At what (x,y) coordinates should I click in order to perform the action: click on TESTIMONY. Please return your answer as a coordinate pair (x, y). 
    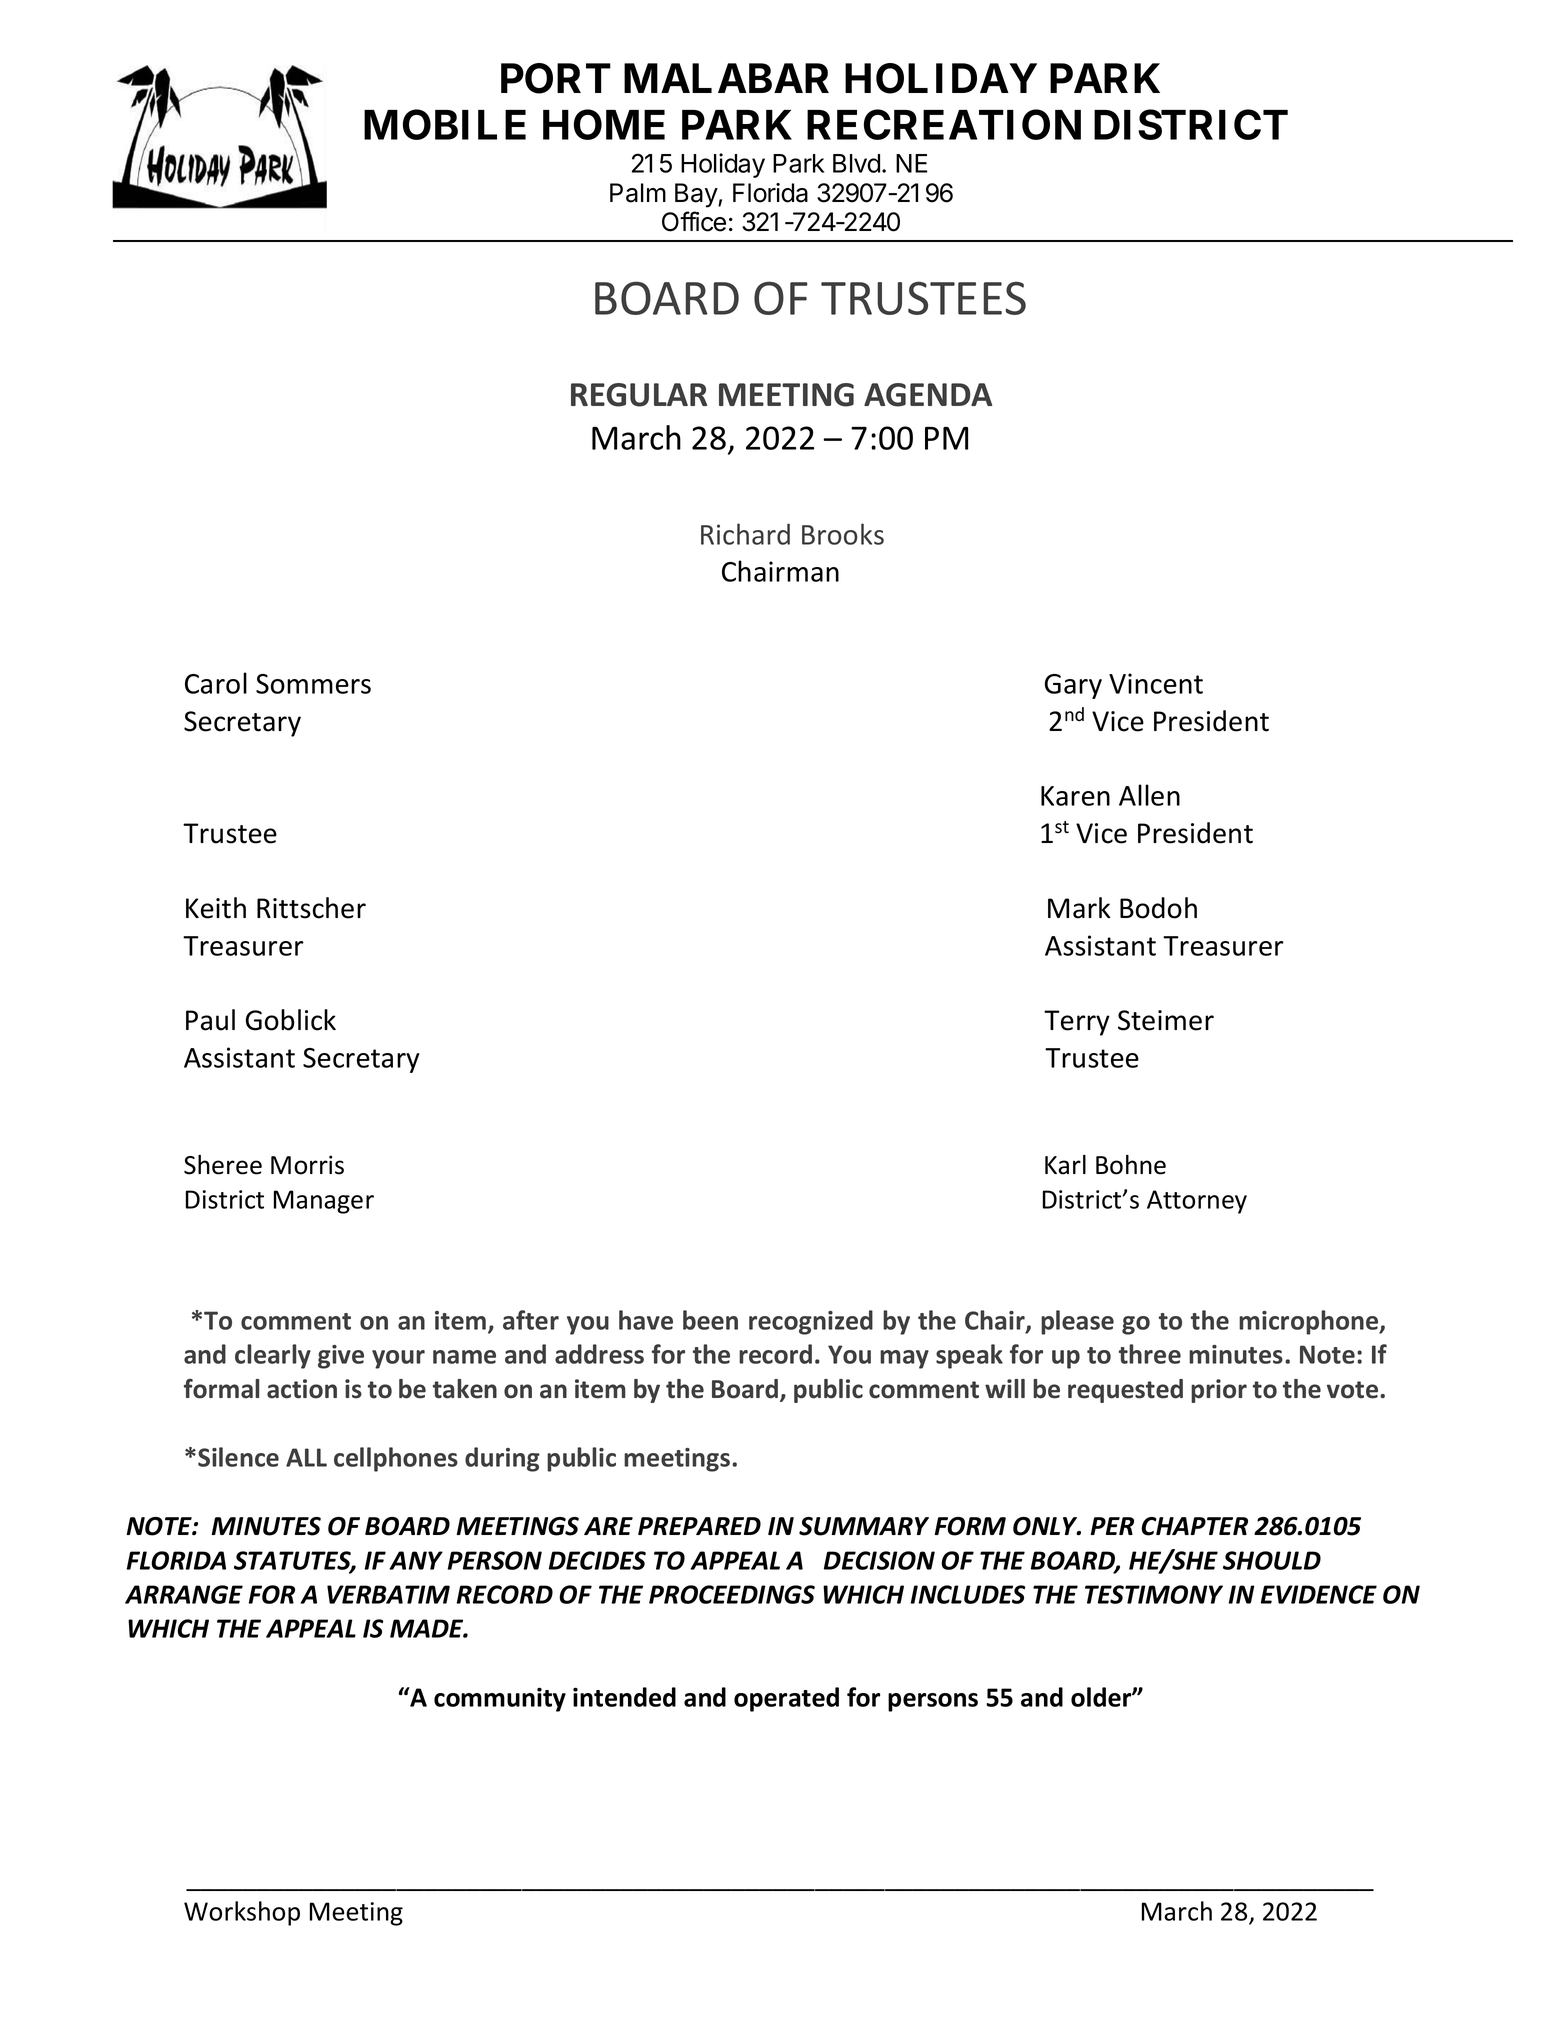
    Looking at the image, I should click on (1154, 1594).
